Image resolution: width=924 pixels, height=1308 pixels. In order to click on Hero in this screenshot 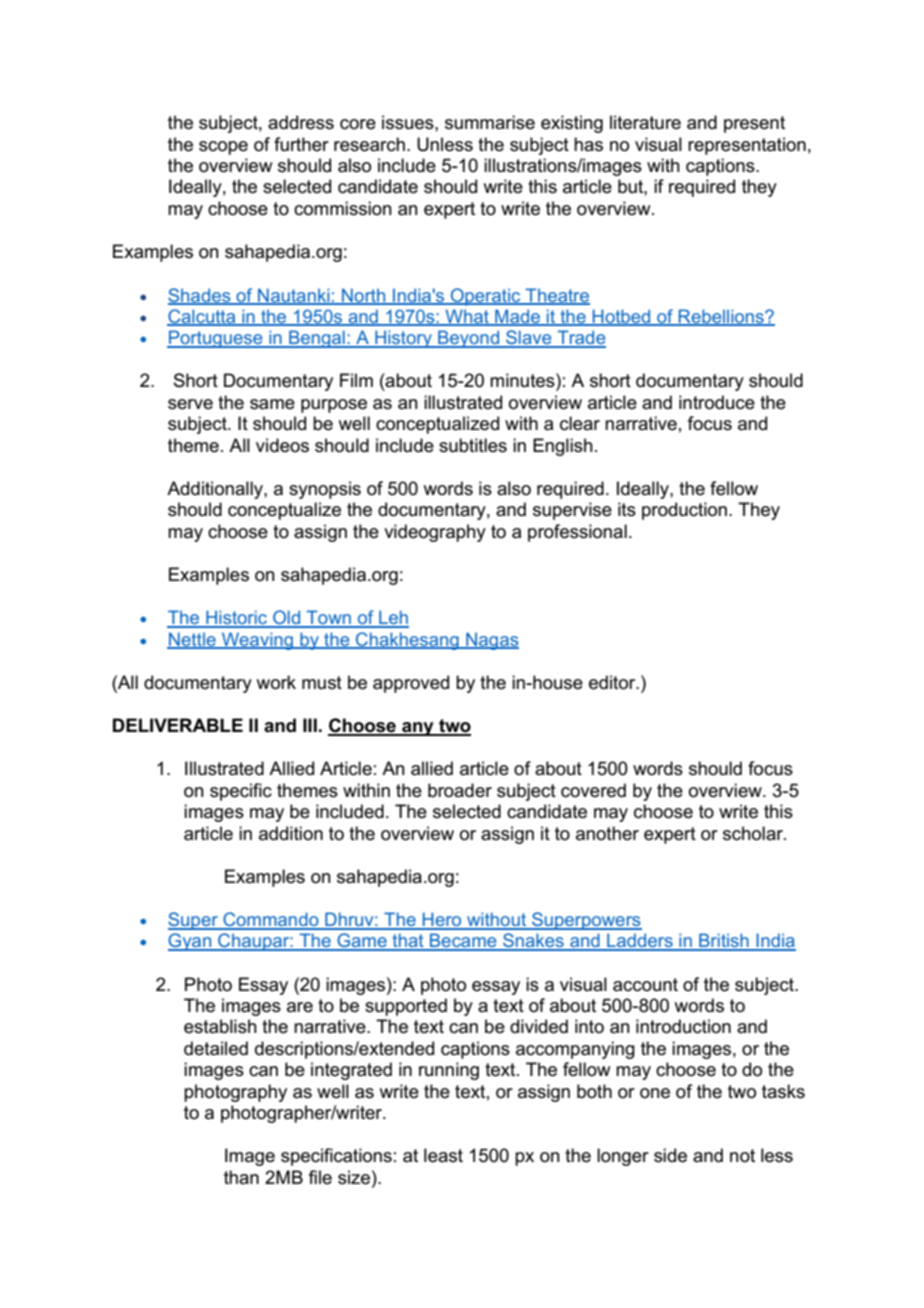, I will do `click(442, 920)`.
